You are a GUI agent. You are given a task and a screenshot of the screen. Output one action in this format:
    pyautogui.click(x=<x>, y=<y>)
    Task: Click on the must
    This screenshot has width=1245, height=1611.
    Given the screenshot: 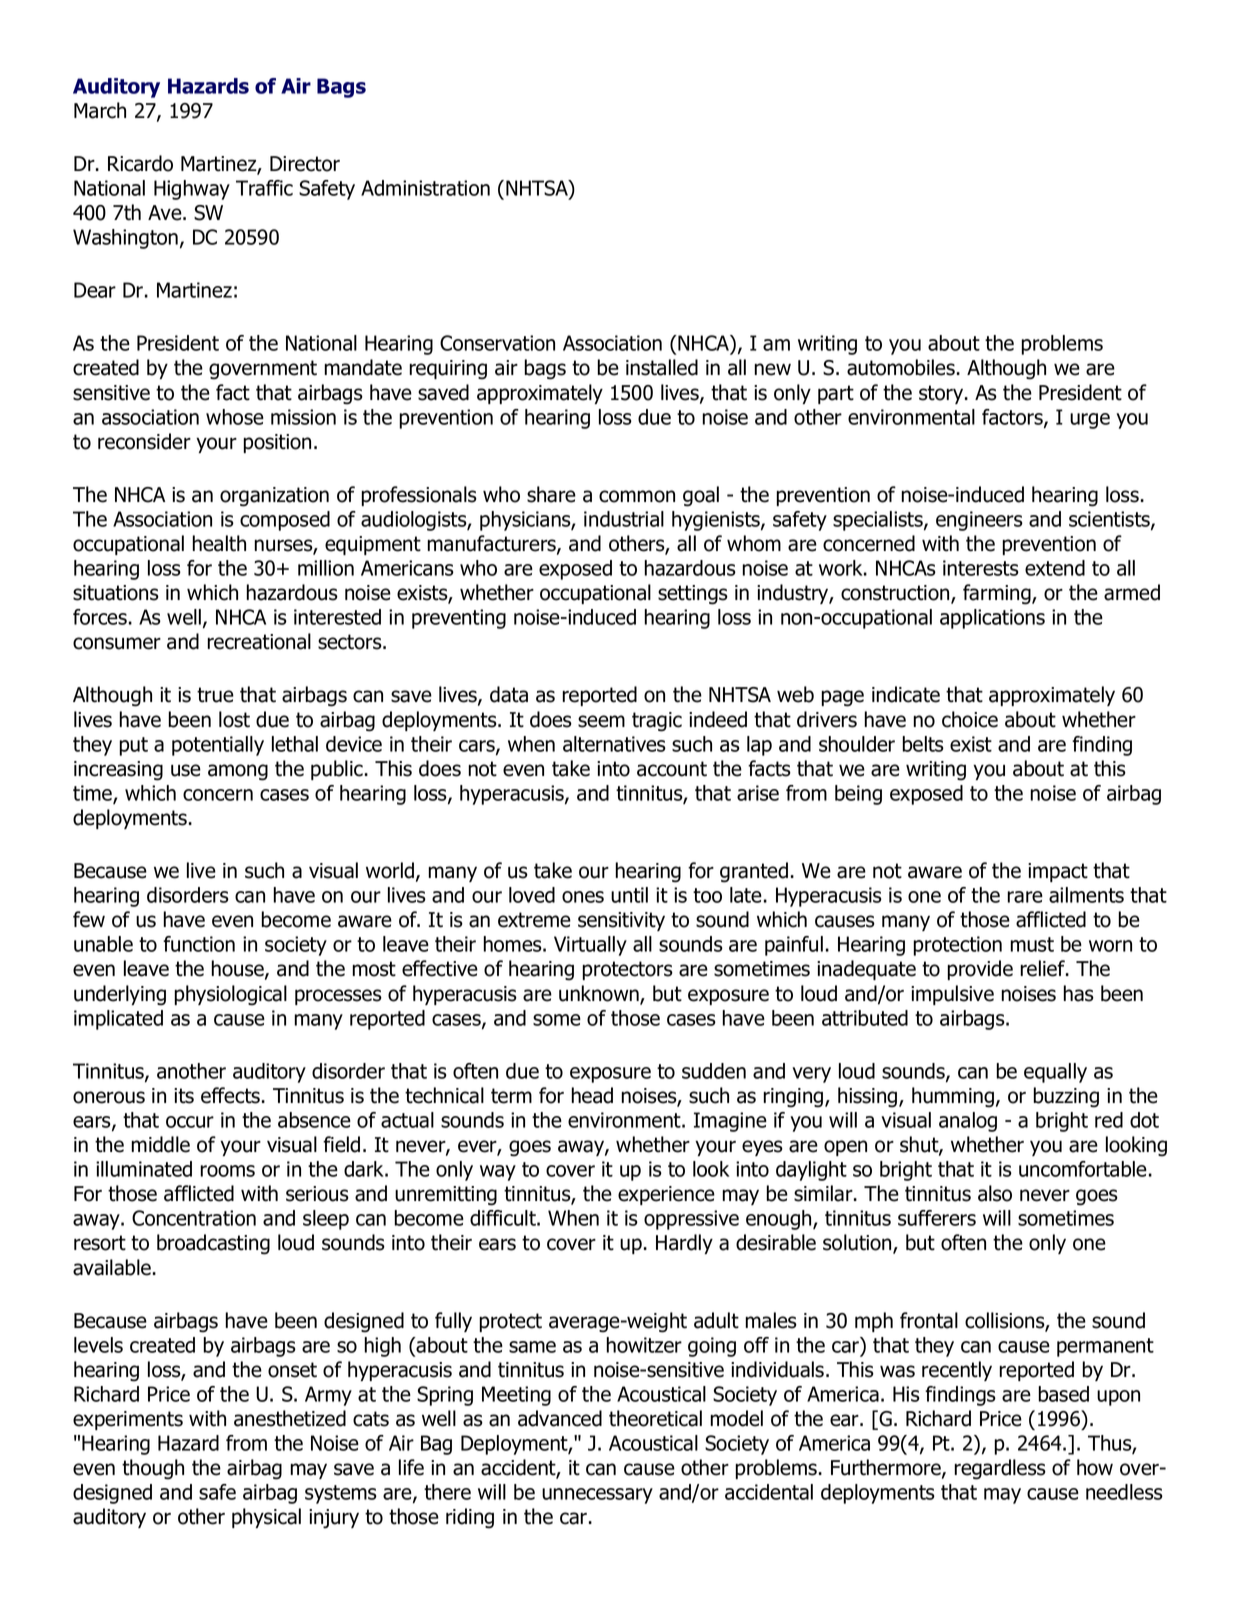 What is the action you would take?
    pyautogui.click(x=1032, y=944)
